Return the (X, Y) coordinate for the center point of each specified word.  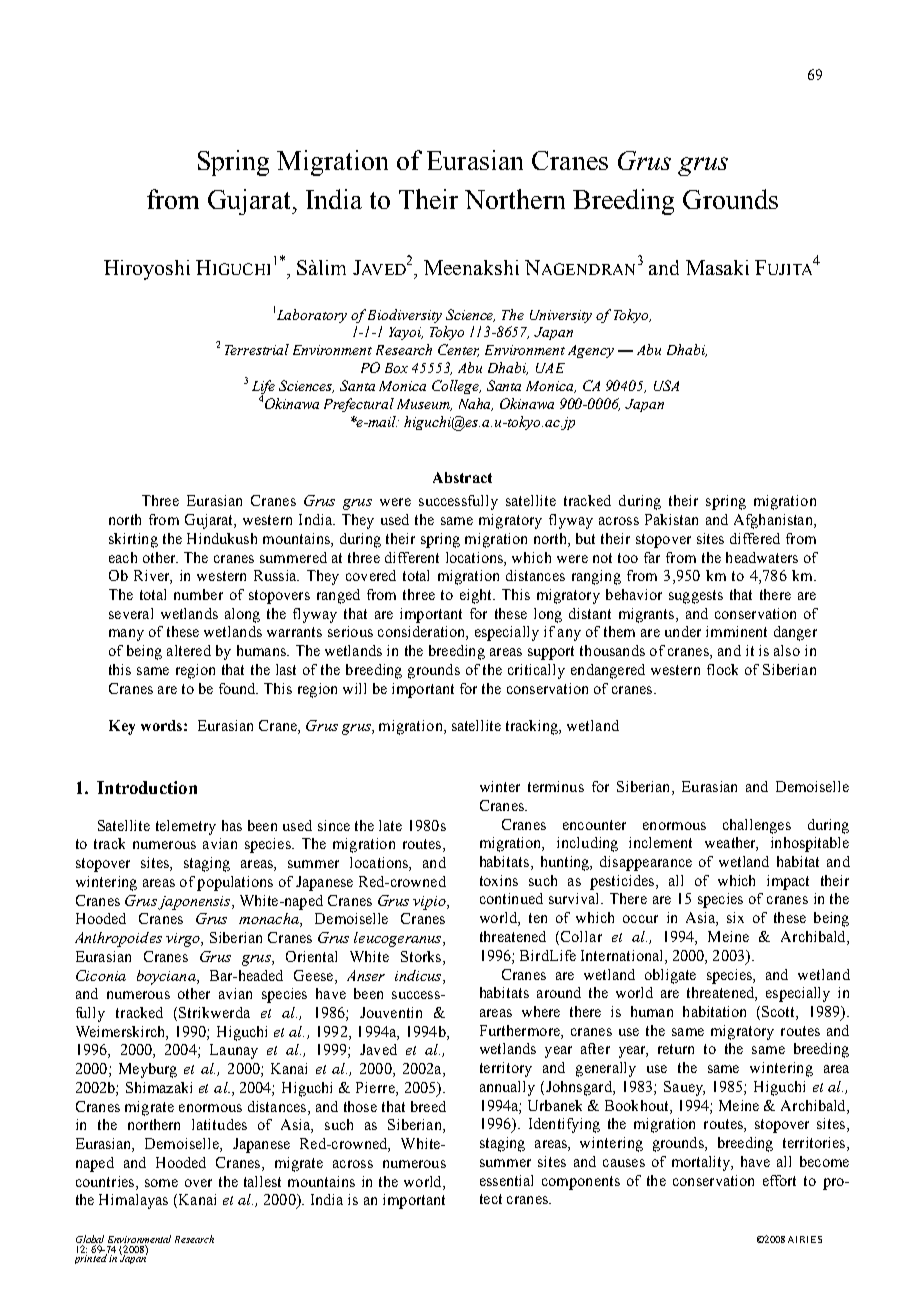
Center (458, 350)
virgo (184, 940)
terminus (556, 786)
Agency (591, 351)
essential (506, 1180)
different (412, 557)
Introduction (147, 787)
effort (779, 1180)
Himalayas (133, 1201)
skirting (133, 540)
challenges (757, 826)
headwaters (762, 557)
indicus (419, 975)
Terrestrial (257, 349)
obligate (670, 976)
